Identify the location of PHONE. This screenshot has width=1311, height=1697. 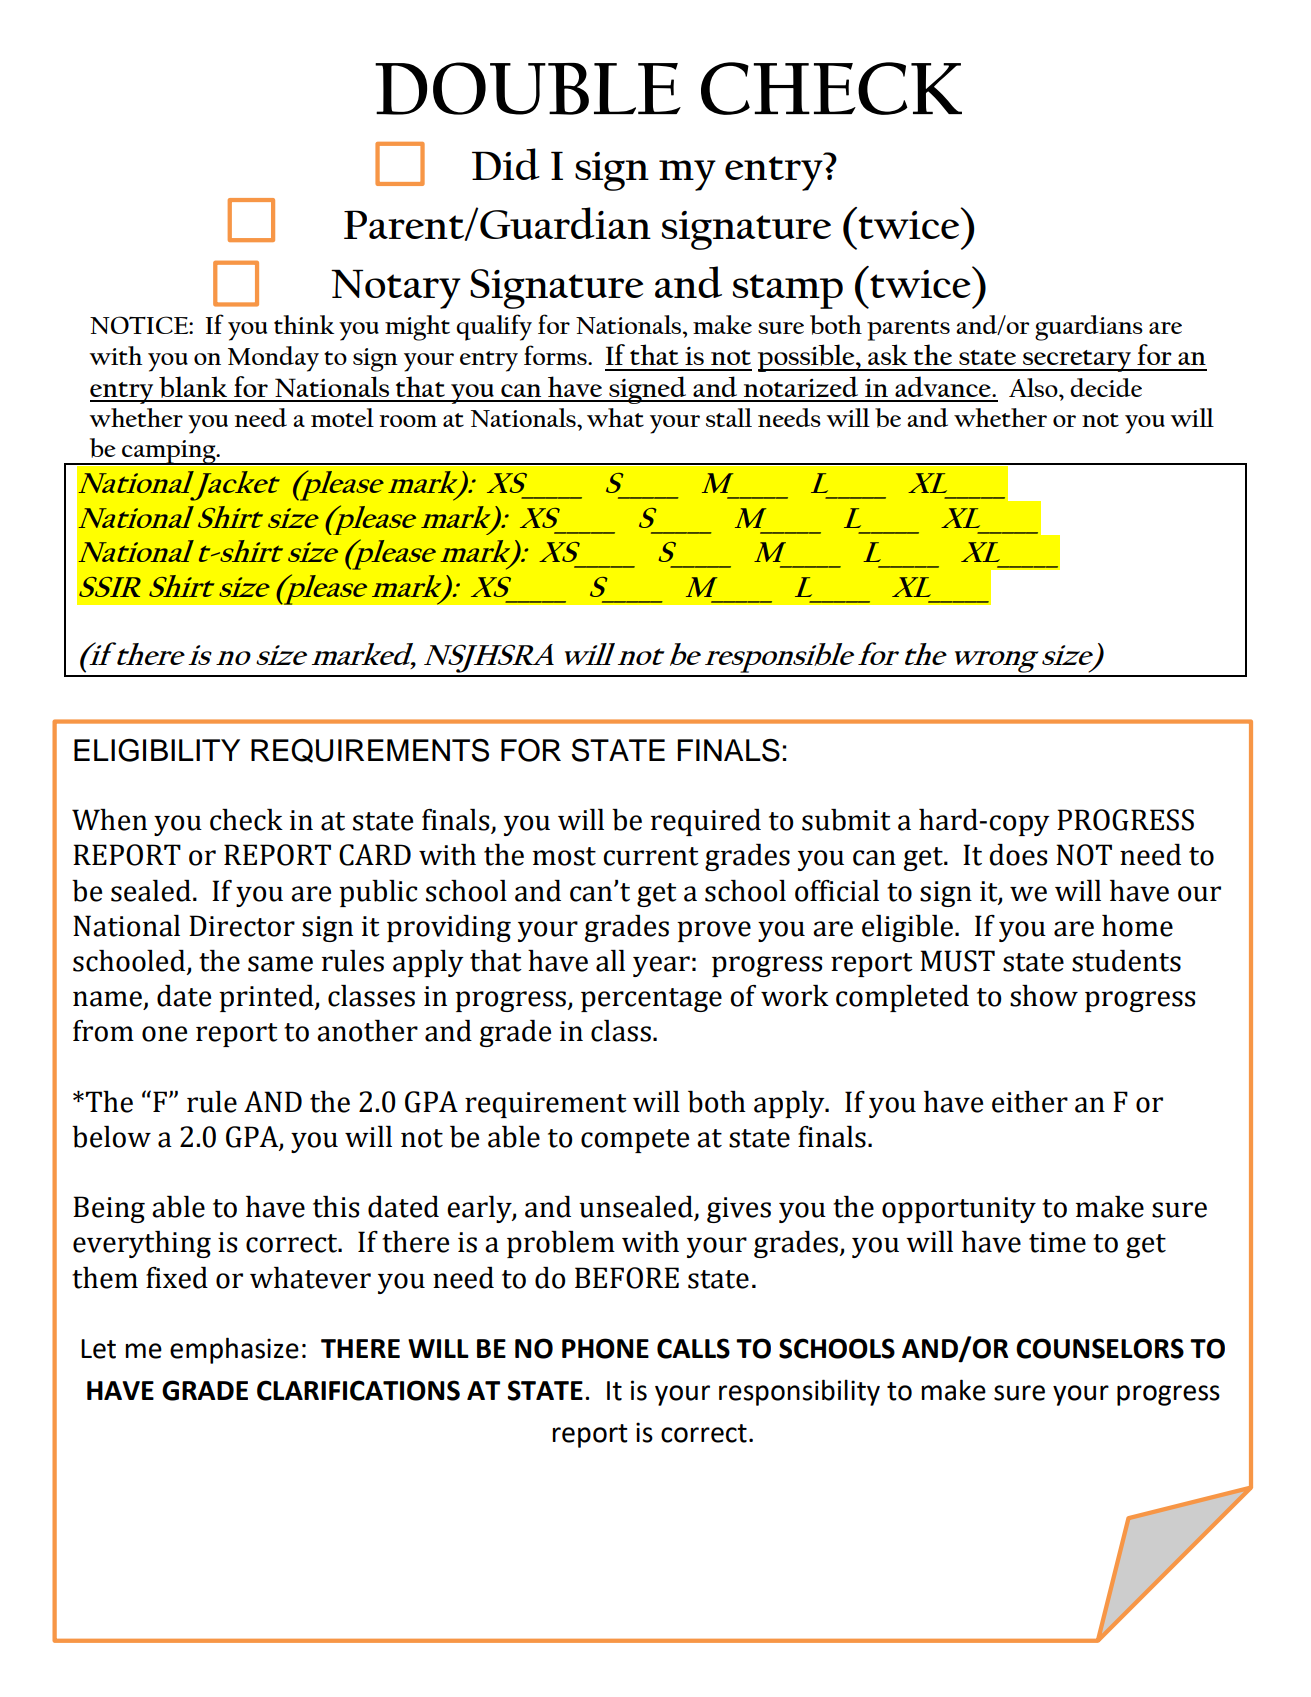
(605, 1348).
